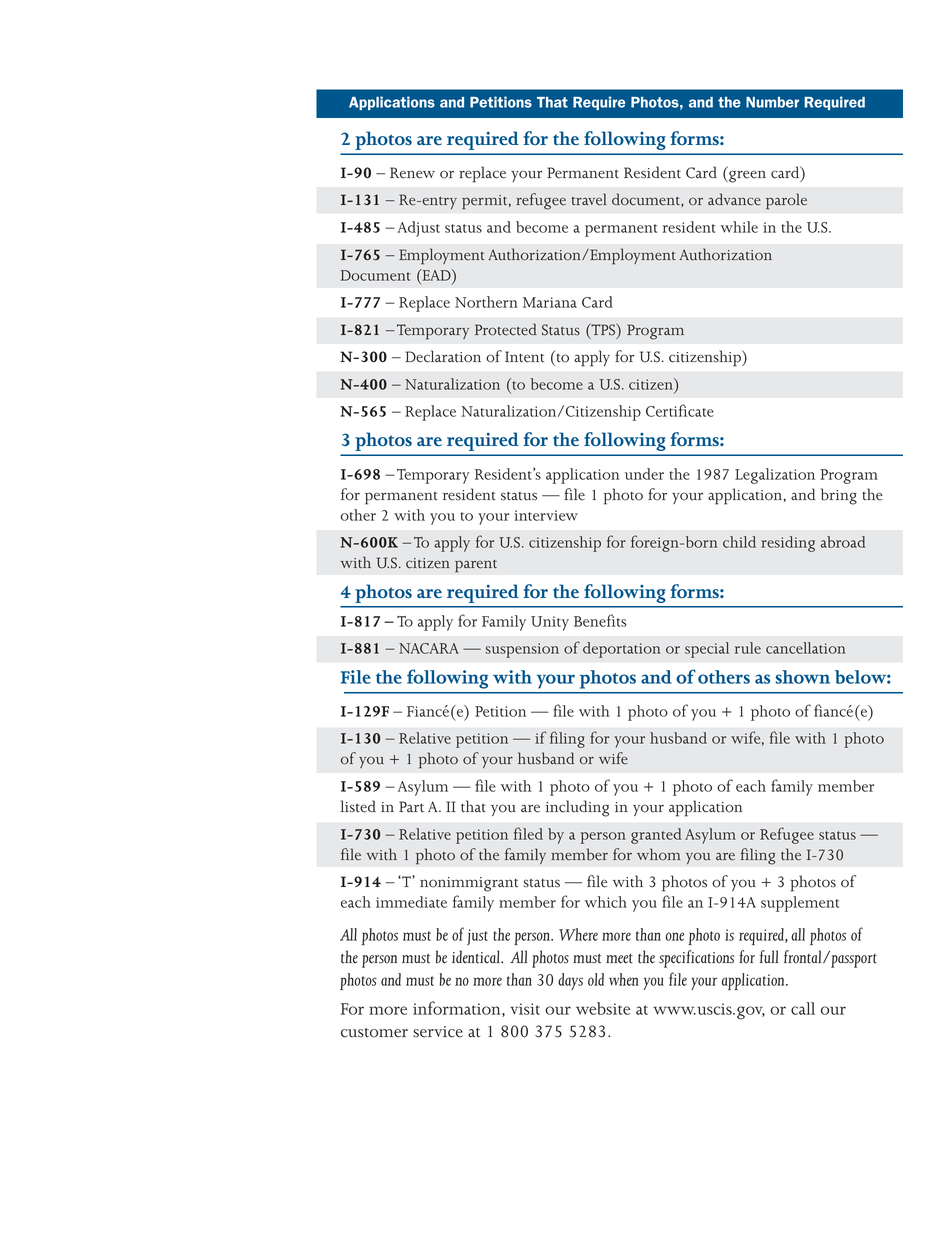  Describe the element at coordinates (411, 807) in the document. I see `Part` at that location.
